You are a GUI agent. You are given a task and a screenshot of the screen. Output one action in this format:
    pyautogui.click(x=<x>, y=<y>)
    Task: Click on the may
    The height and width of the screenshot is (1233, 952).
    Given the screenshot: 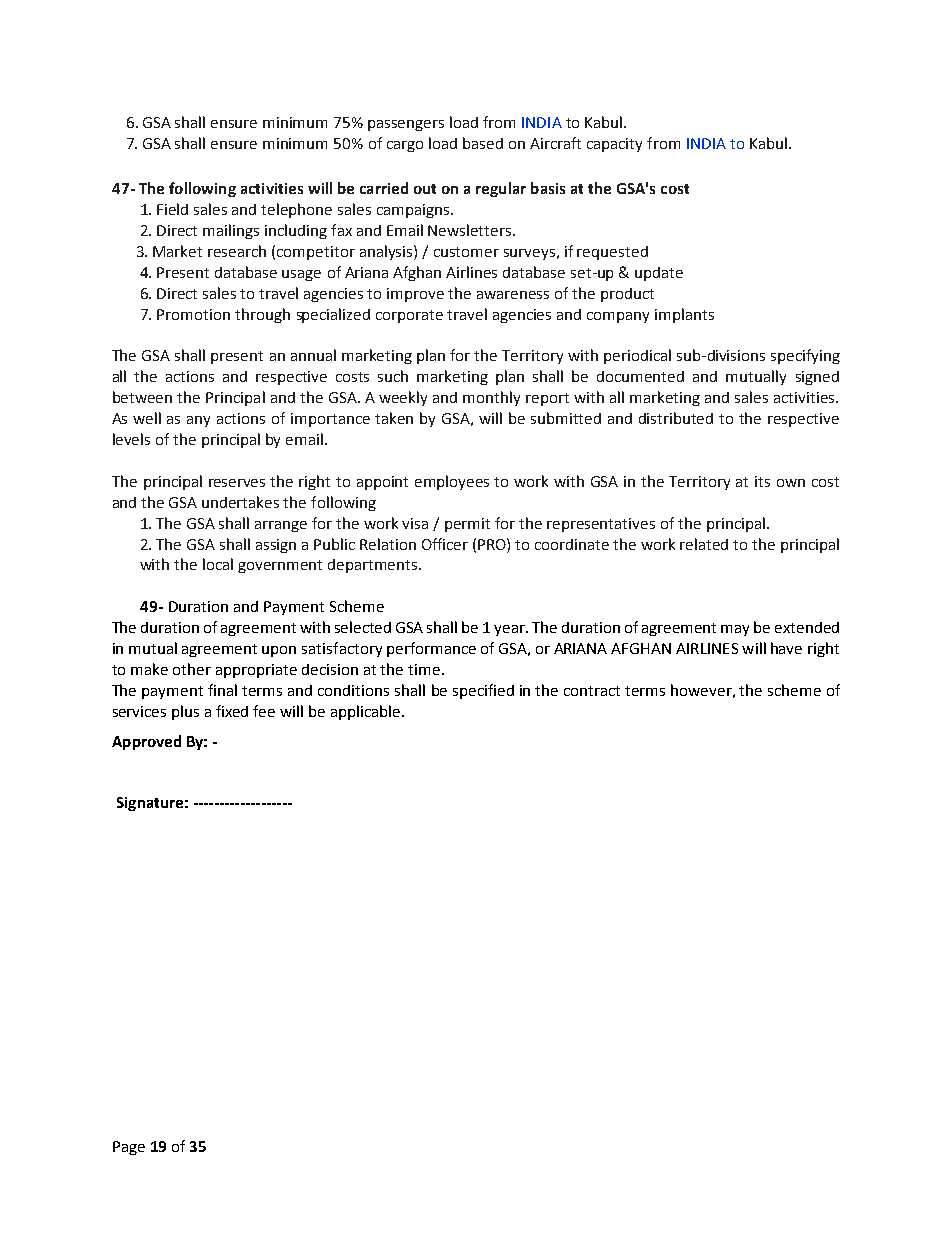 What is the action you would take?
    pyautogui.click(x=735, y=630)
